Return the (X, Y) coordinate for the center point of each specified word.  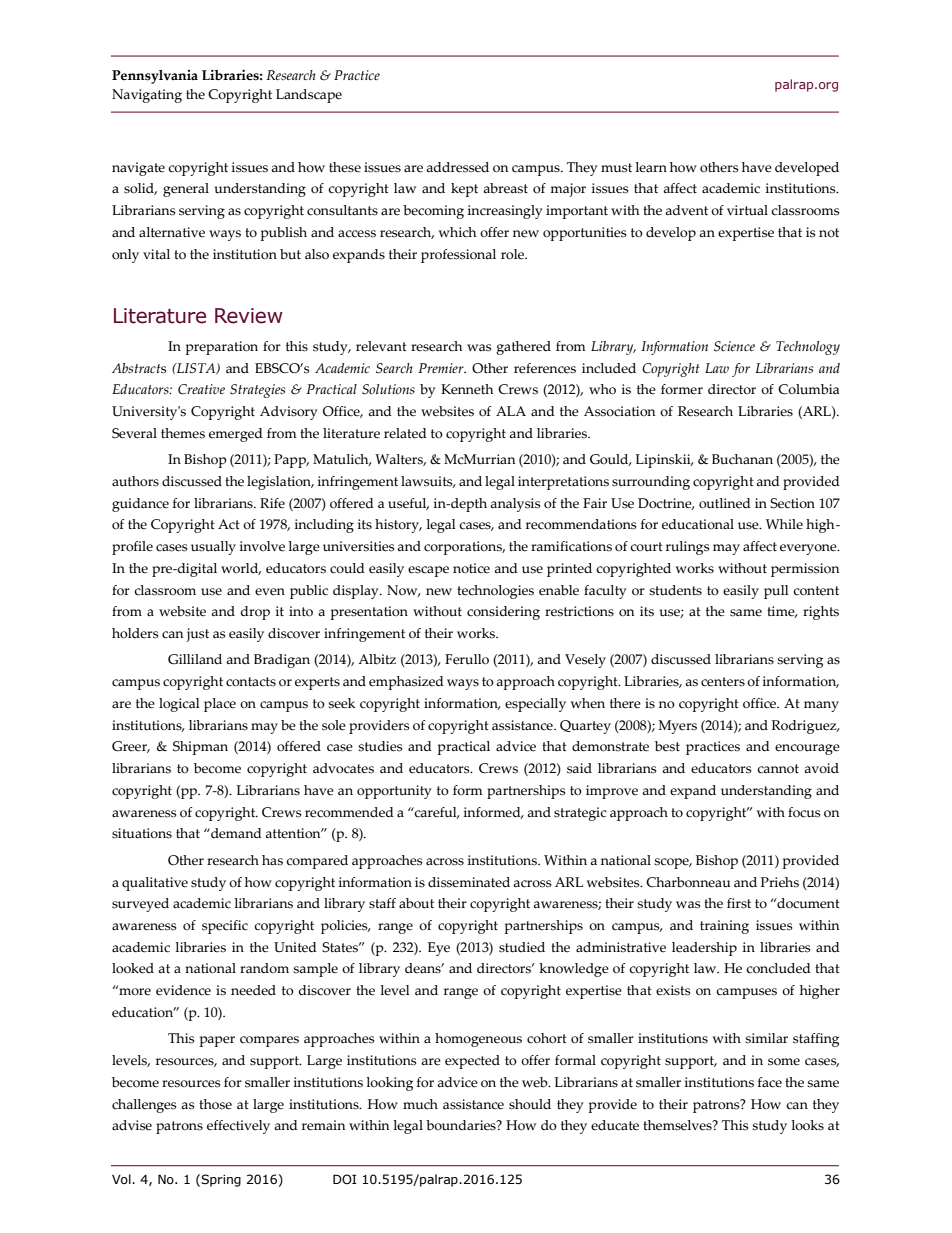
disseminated (469, 882)
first (739, 903)
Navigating (147, 96)
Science (734, 346)
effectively (238, 1127)
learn (651, 167)
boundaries (462, 1125)
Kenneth (467, 389)
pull (776, 592)
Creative (201, 389)
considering (503, 613)
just (197, 635)
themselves (678, 1125)
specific (225, 927)
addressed (457, 167)
